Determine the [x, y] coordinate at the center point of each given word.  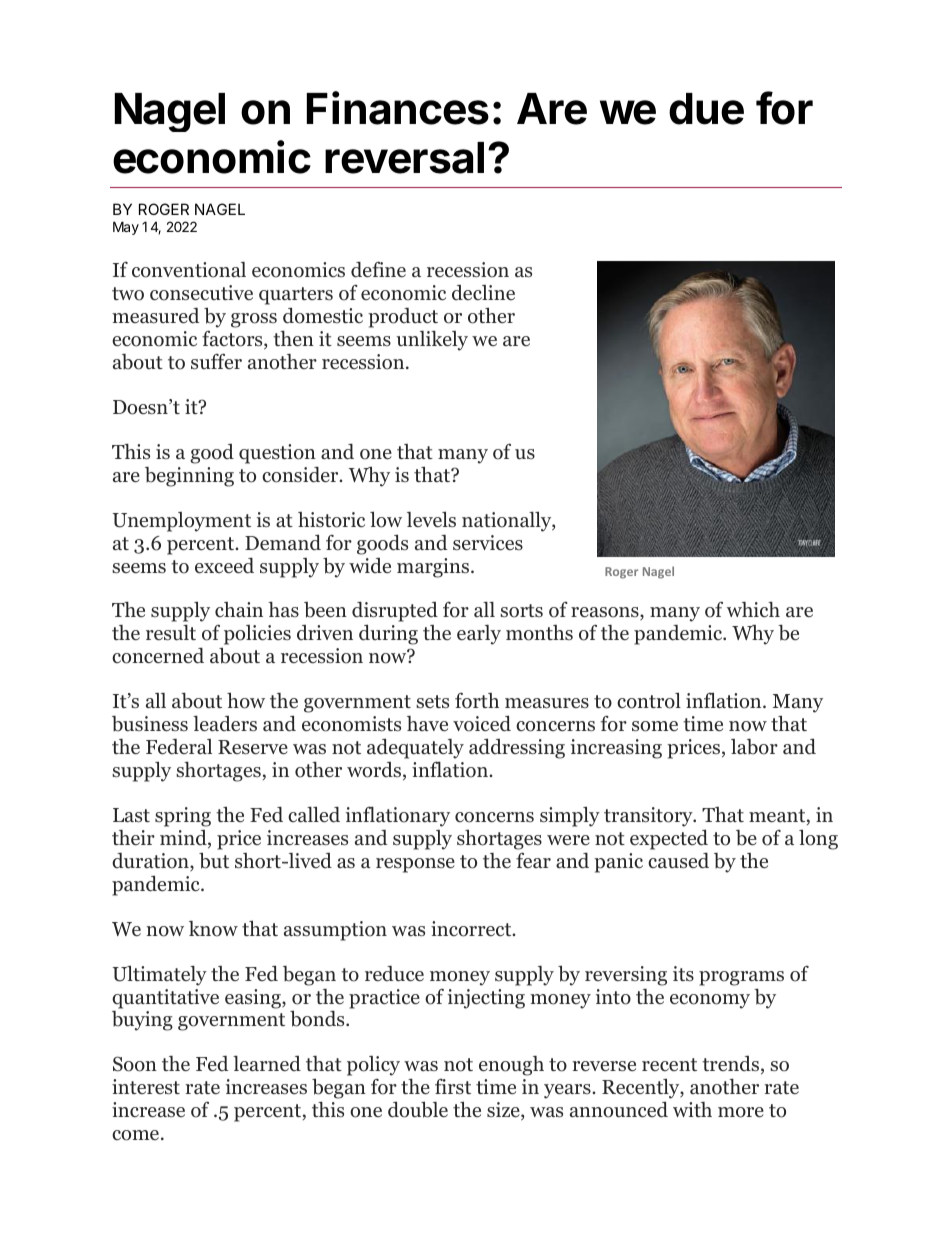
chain [239, 609]
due [706, 109]
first [453, 1086]
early [479, 635]
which [753, 609]
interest [146, 1087]
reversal [404, 158]
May [126, 228]
